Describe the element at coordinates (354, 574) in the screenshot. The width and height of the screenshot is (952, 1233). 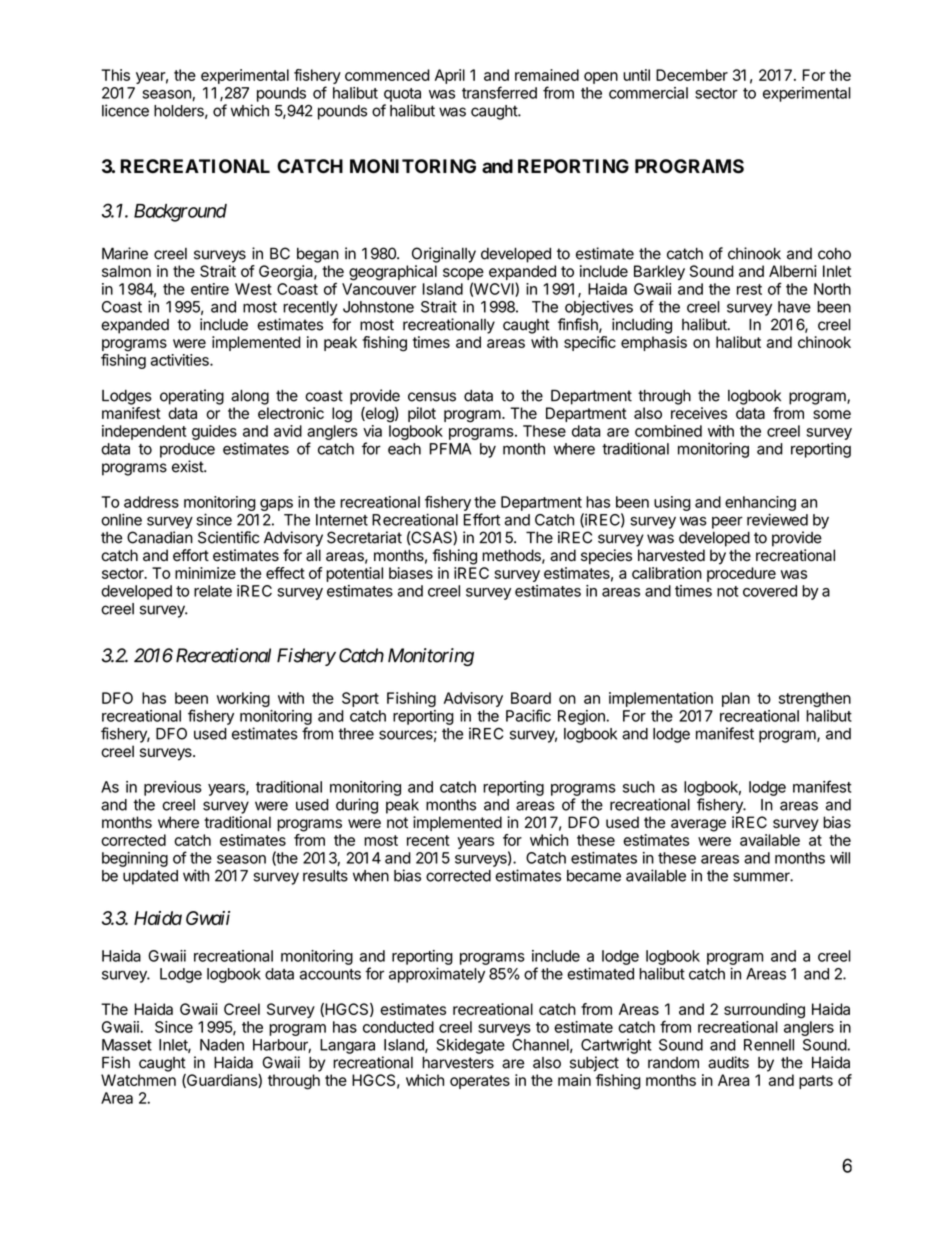
I see `potential` at that location.
